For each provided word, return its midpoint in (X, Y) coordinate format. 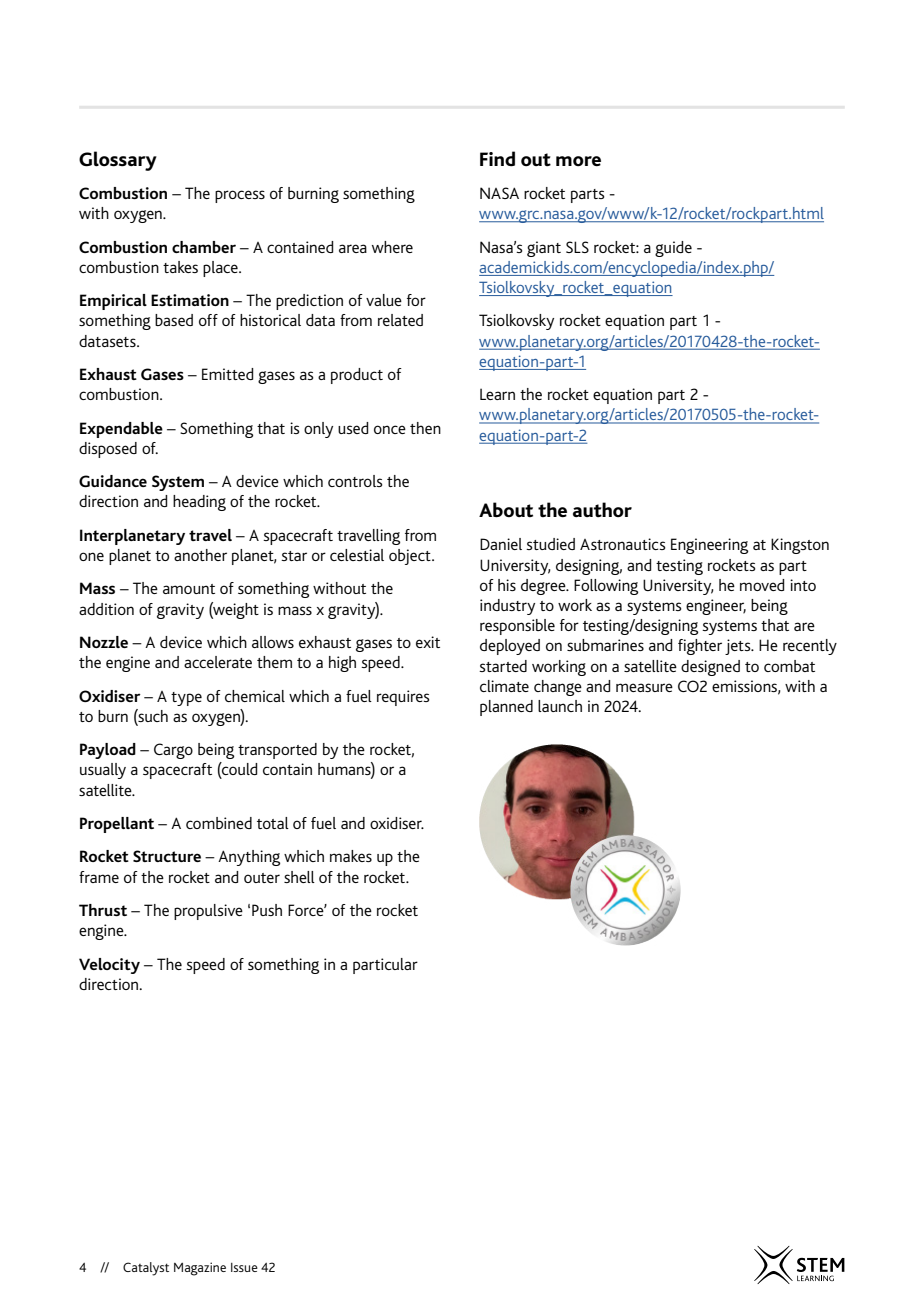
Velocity (109, 966)
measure (644, 687)
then (425, 428)
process (240, 196)
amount (189, 589)
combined (219, 823)
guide (673, 249)
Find (497, 159)
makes (351, 856)
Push (267, 910)
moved (762, 585)
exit (428, 642)
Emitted (228, 374)
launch (560, 706)
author (602, 510)
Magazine (200, 1269)
